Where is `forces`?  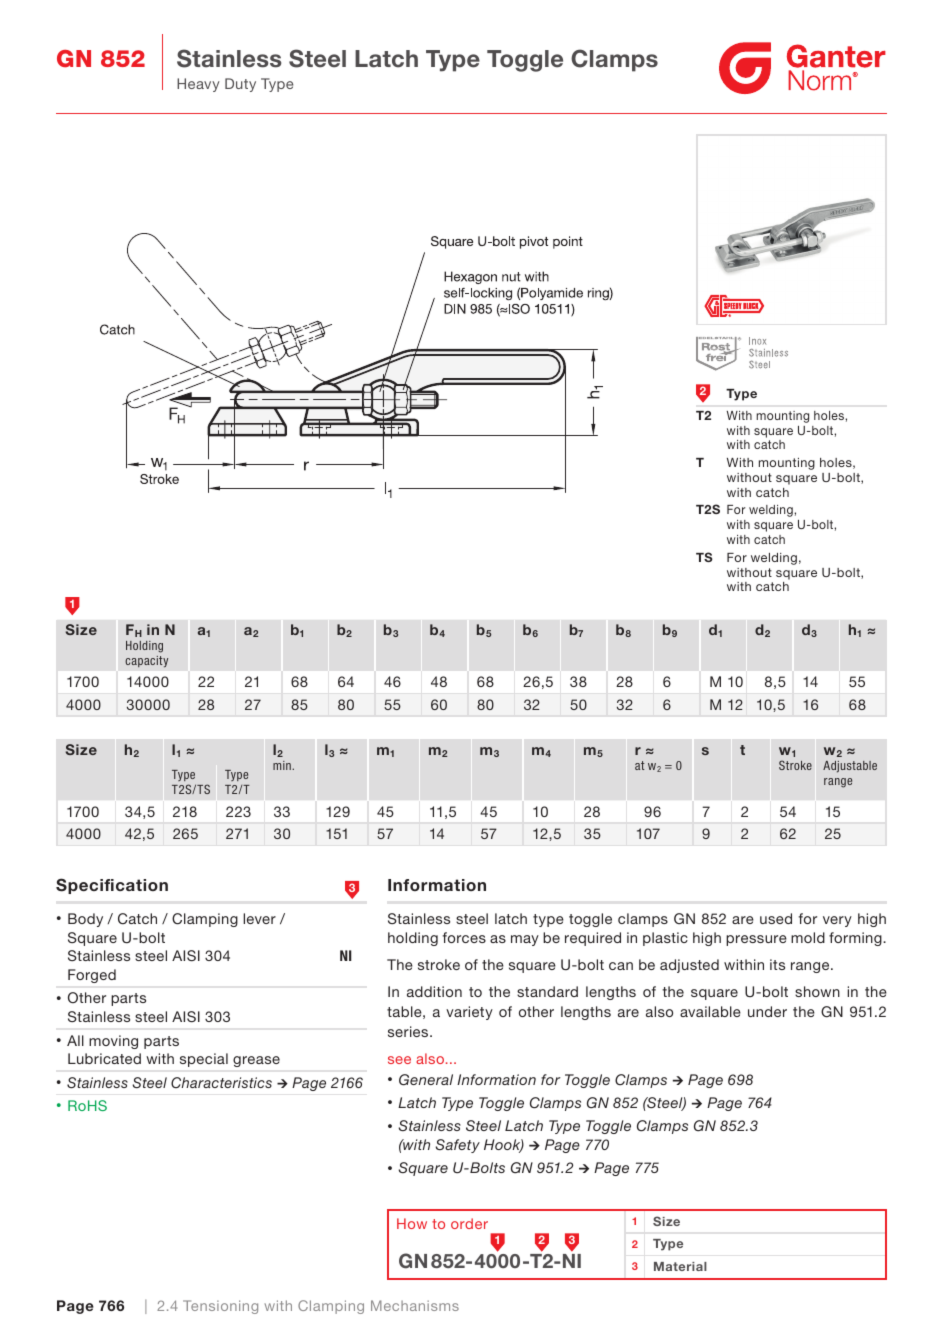
forces is located at coordinates (464, 937).
